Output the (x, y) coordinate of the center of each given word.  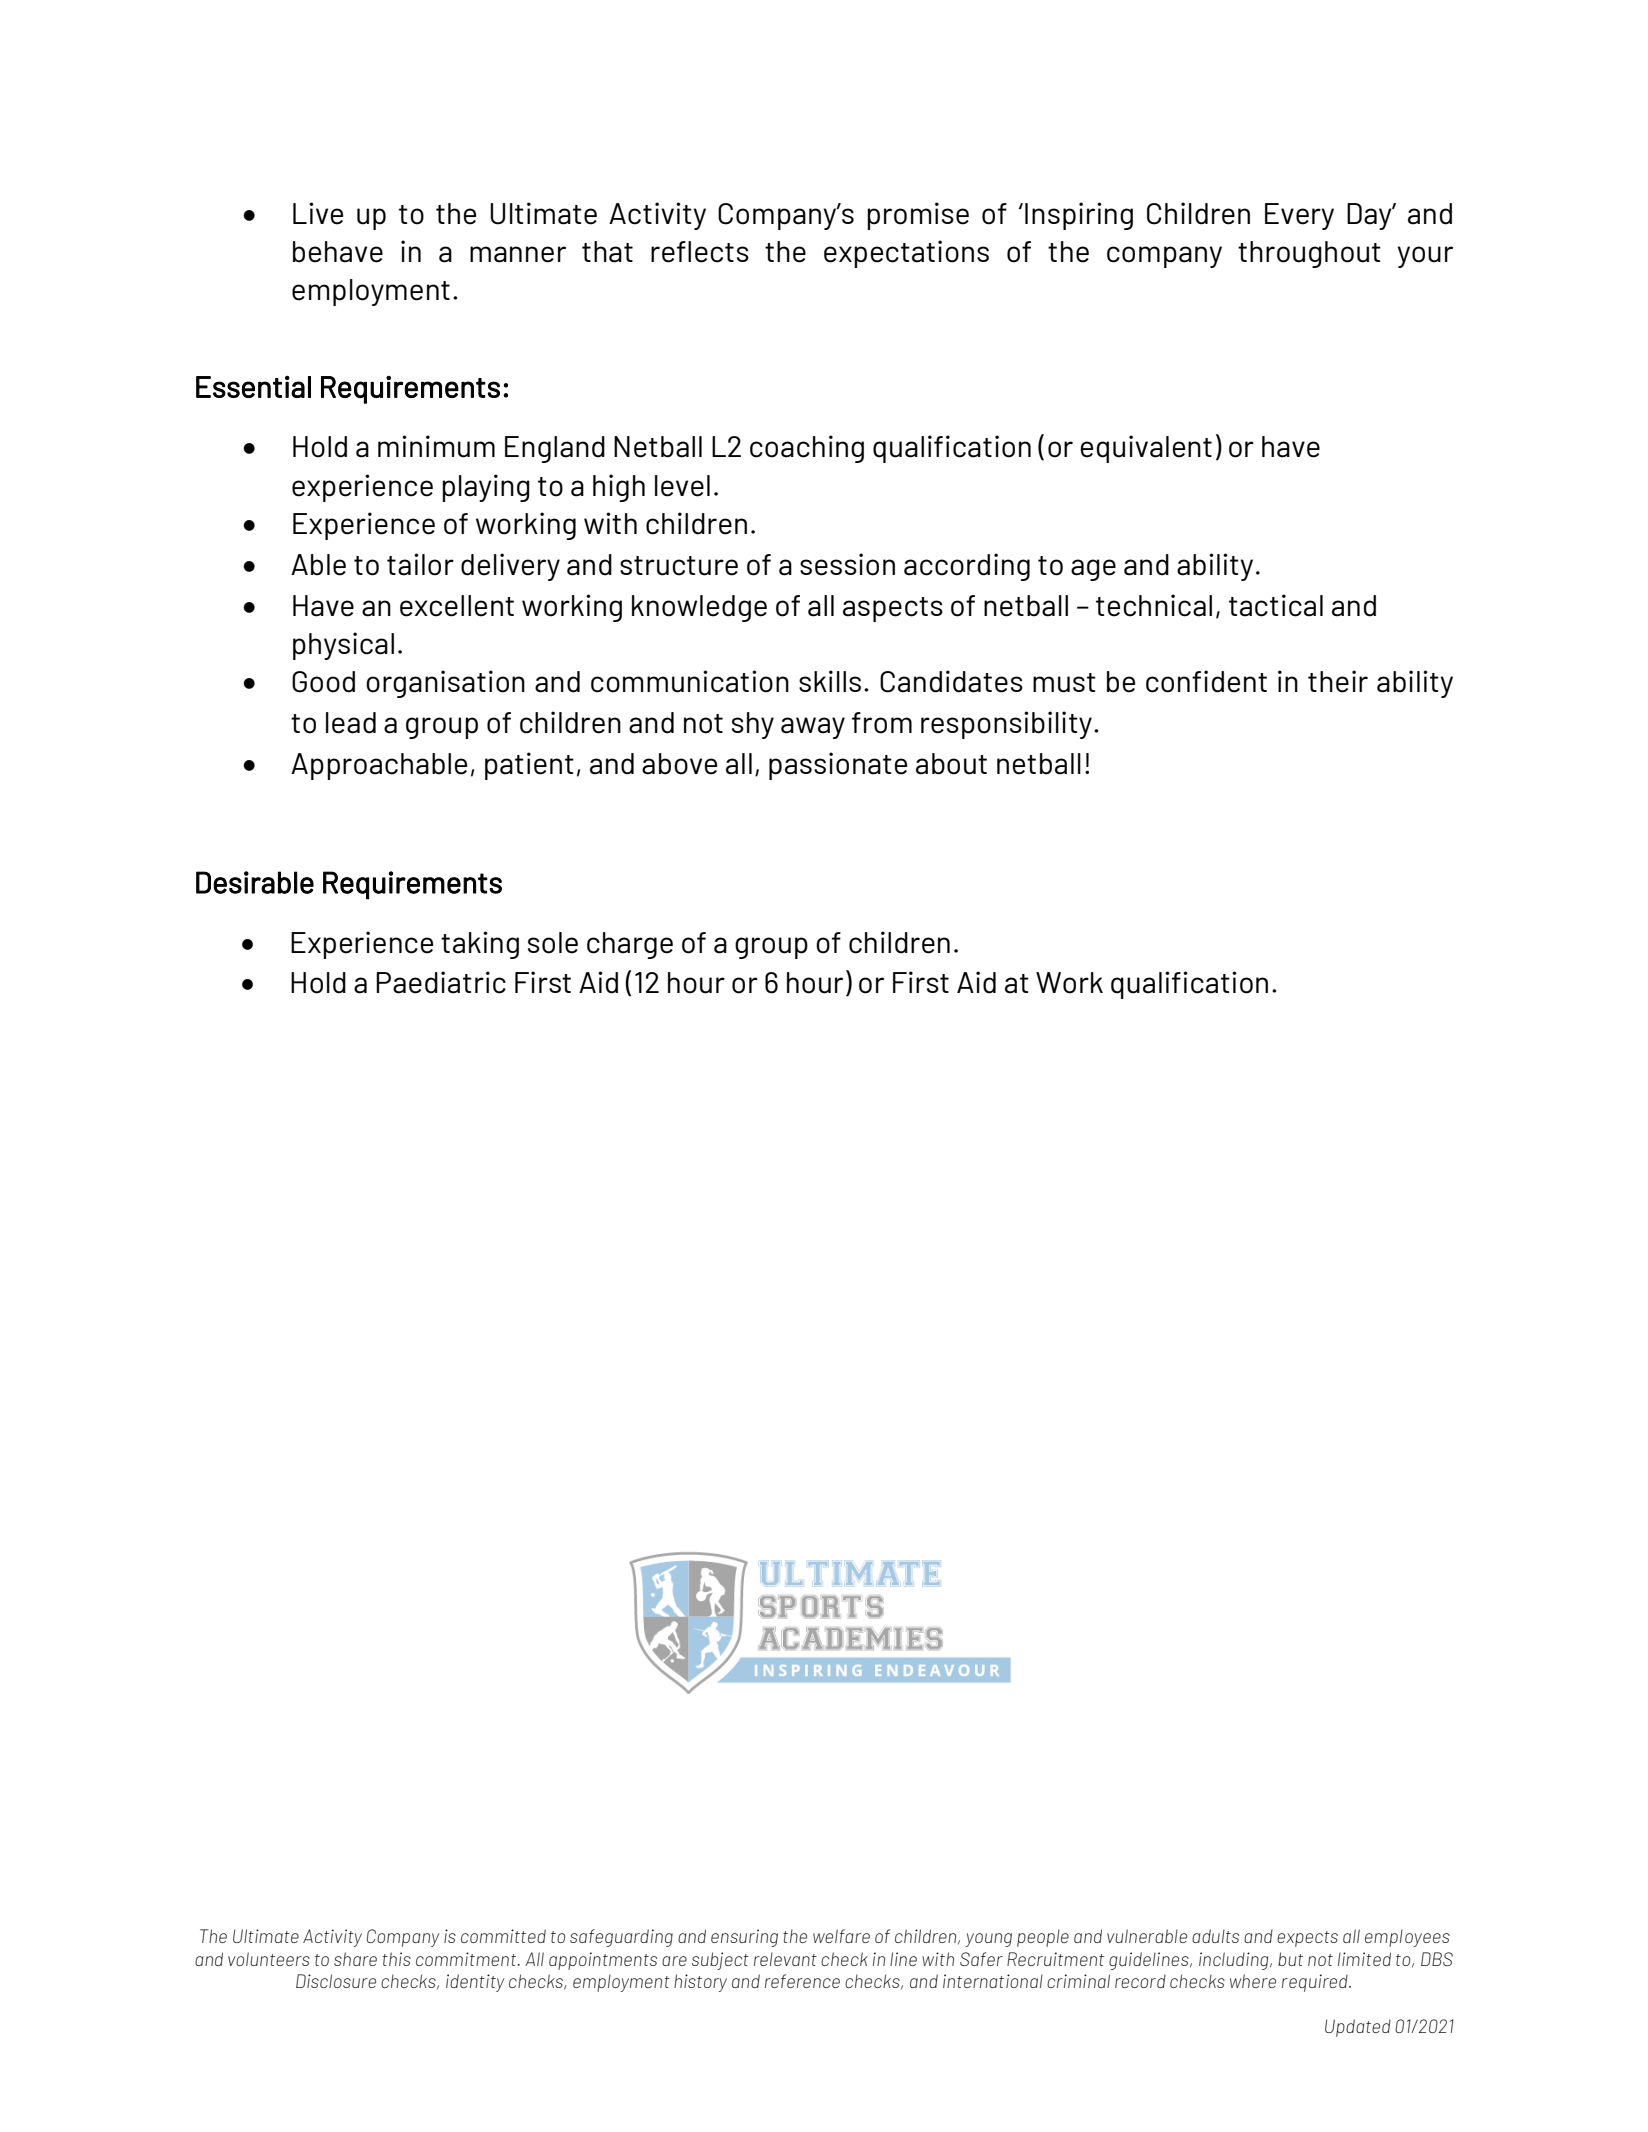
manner (518, 254)
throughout (1309, 254)
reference (802, 1981)
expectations (906, 254)
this (397, 1959)
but (1290, 1959)
